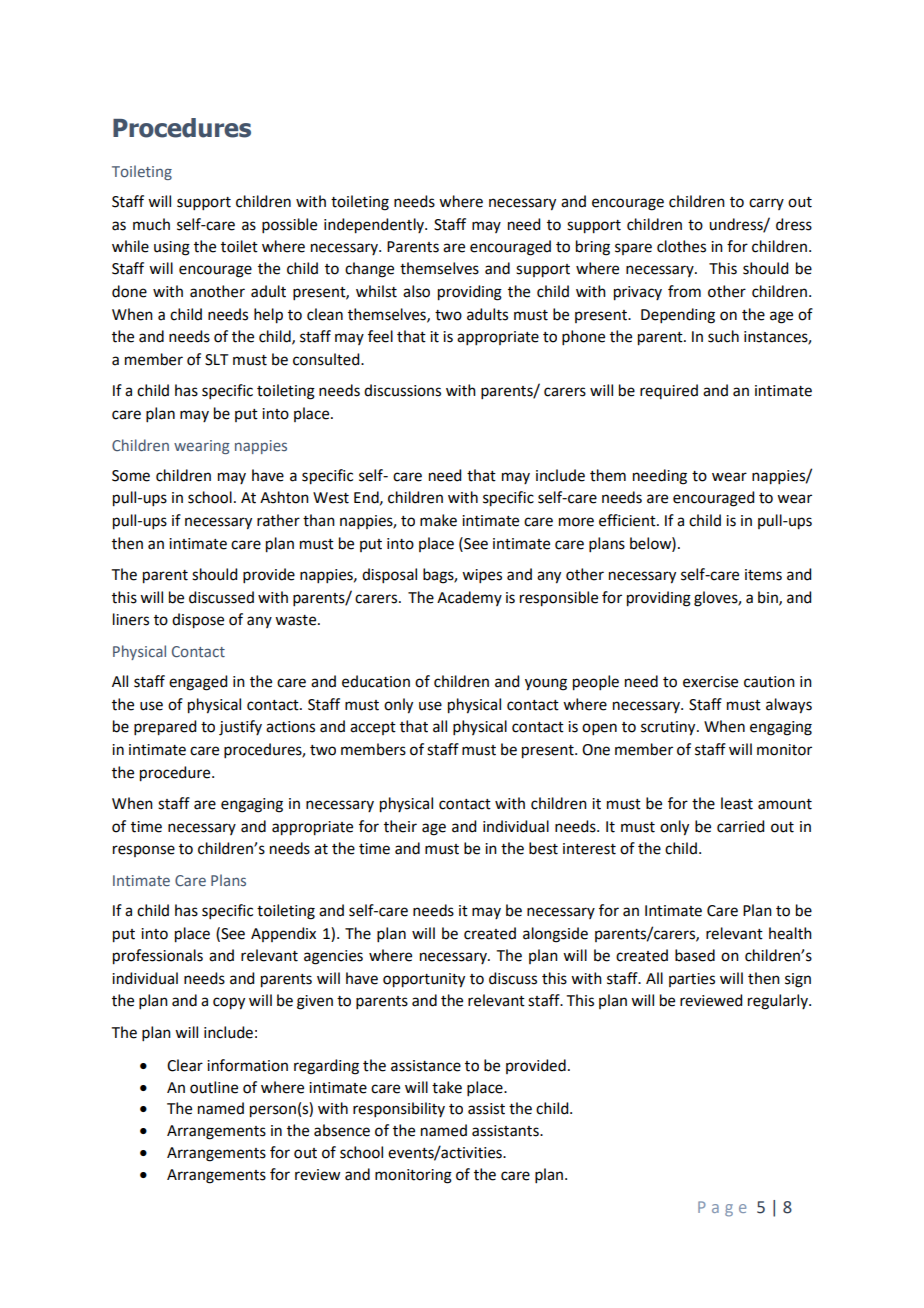  Describe the element at coordinates (447, 1087) in the page. I see `take` at that location.
